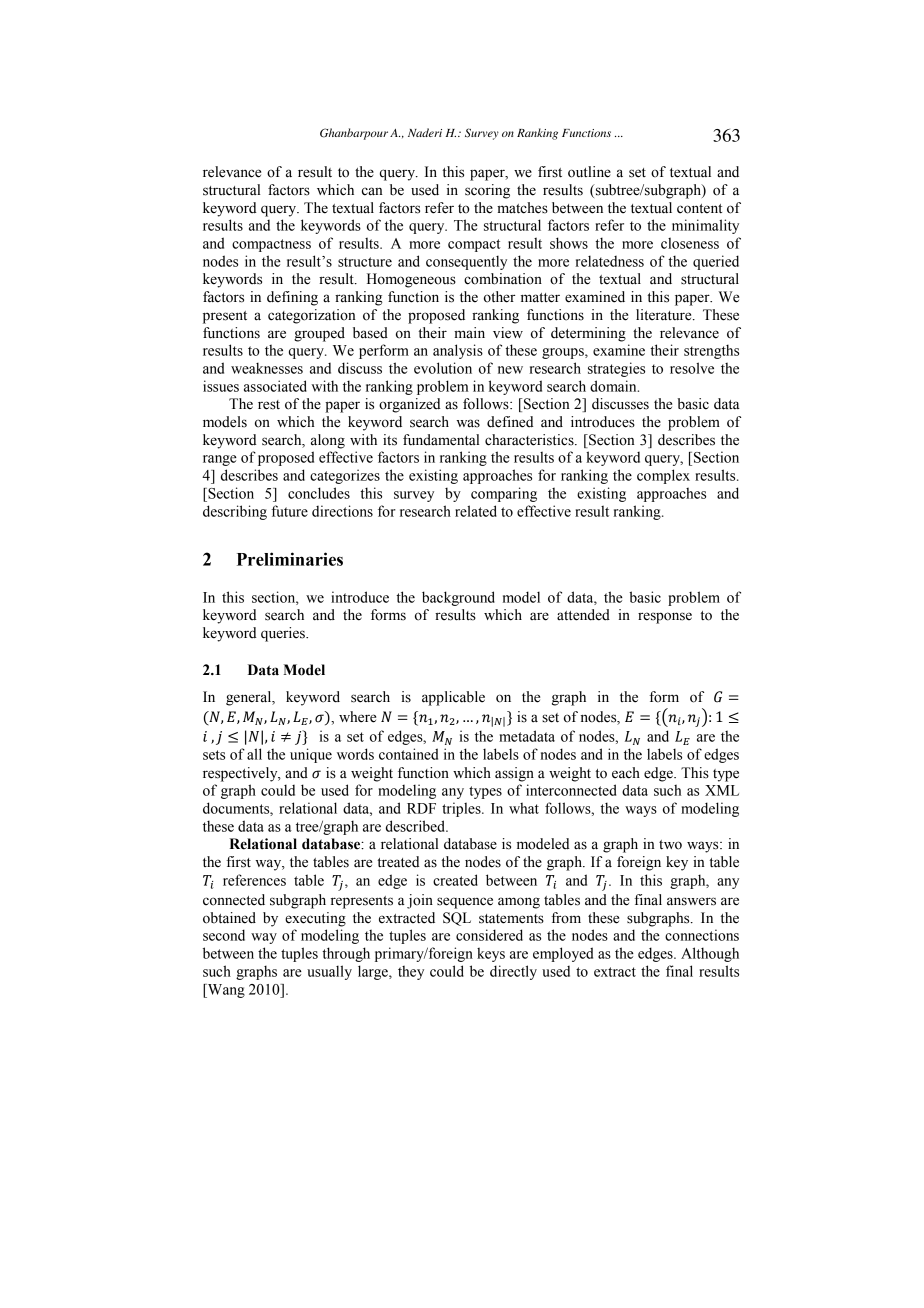  Describe the element at coordinates (699, 209) in the screenshot. I see `content` at that location.
